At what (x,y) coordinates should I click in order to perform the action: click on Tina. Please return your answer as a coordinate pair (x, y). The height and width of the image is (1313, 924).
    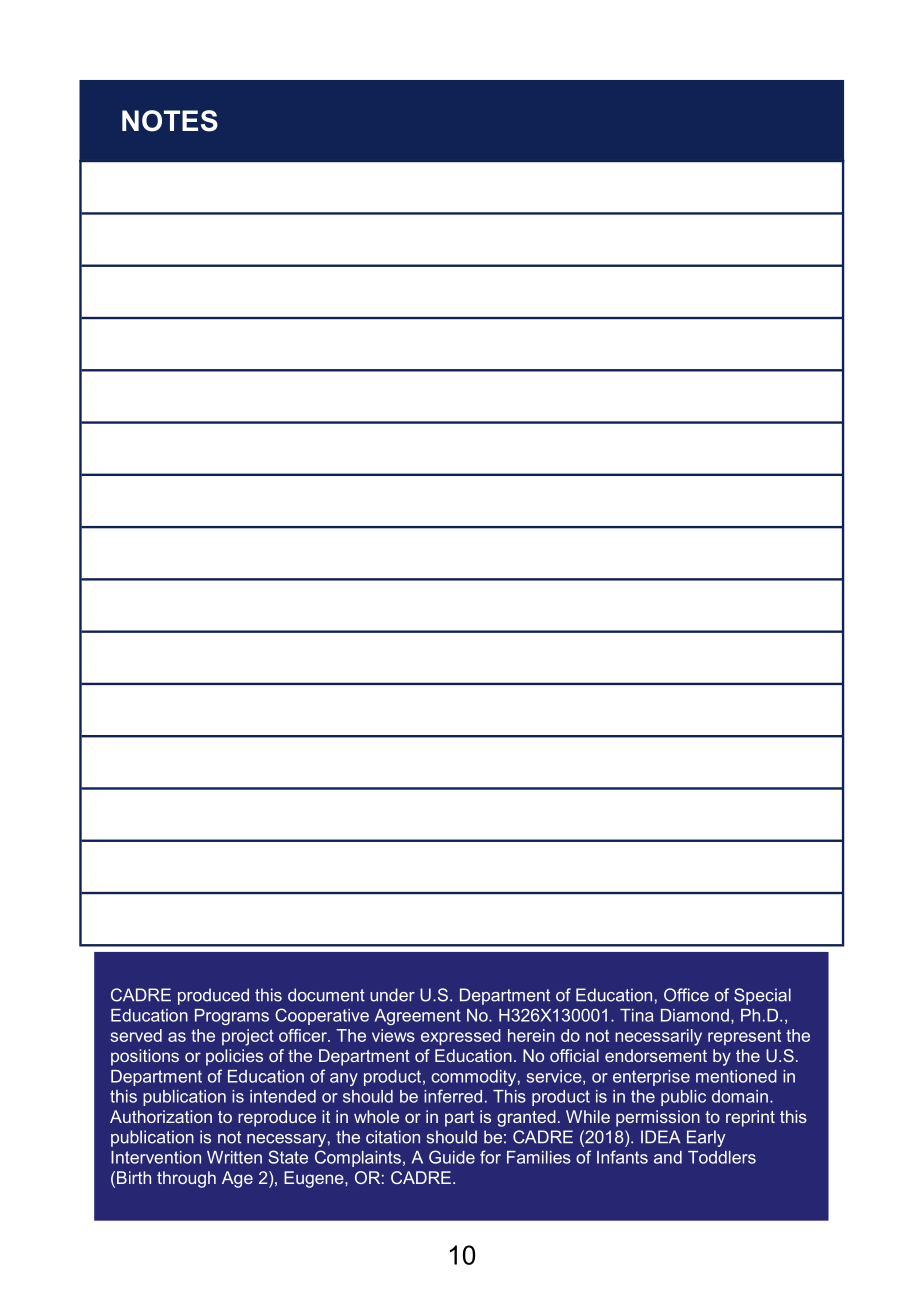
    Looking at the image, I should click on (636, 1015).
